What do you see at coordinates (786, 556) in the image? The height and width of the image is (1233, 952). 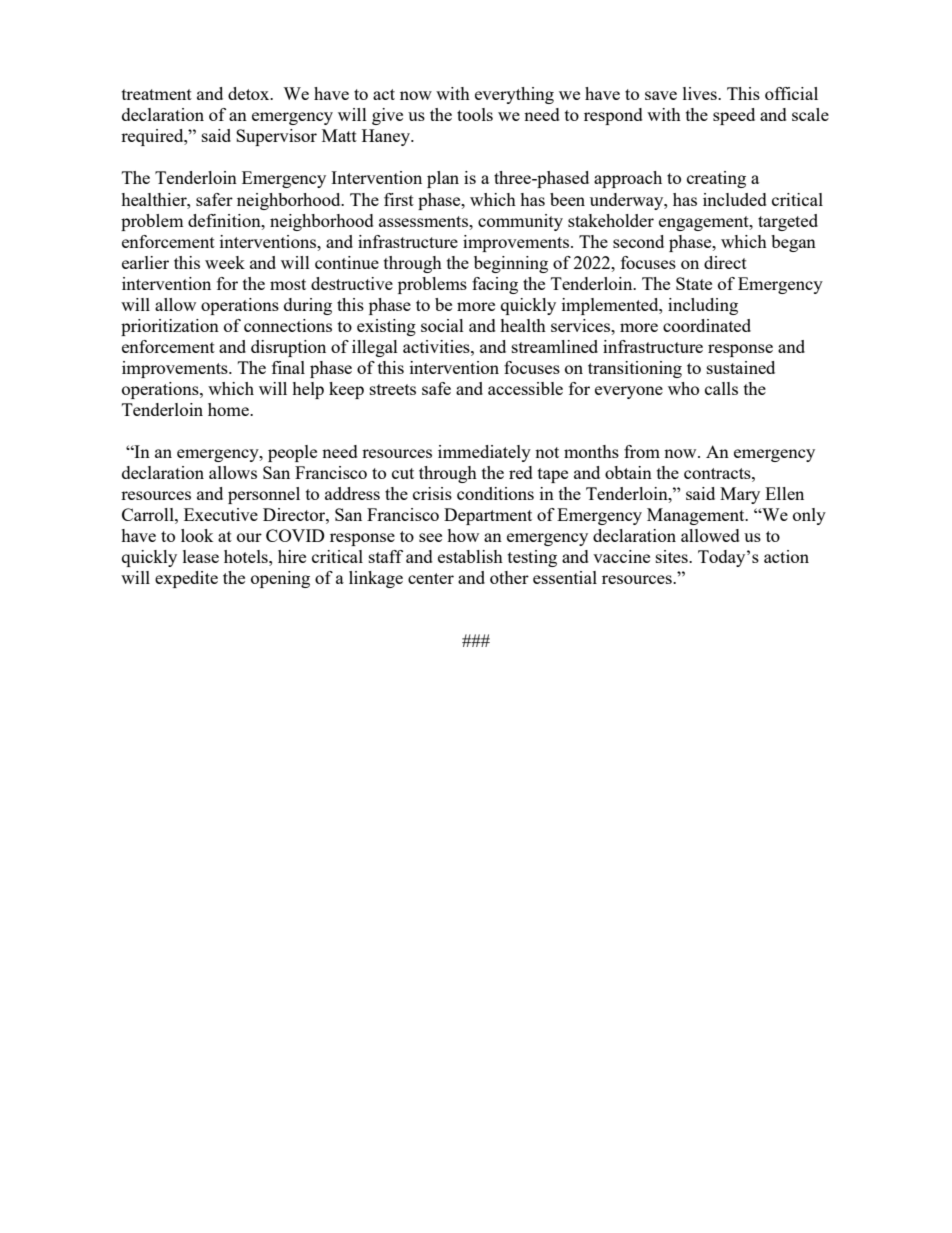 I see `action` at bounding box center [786, 556].
